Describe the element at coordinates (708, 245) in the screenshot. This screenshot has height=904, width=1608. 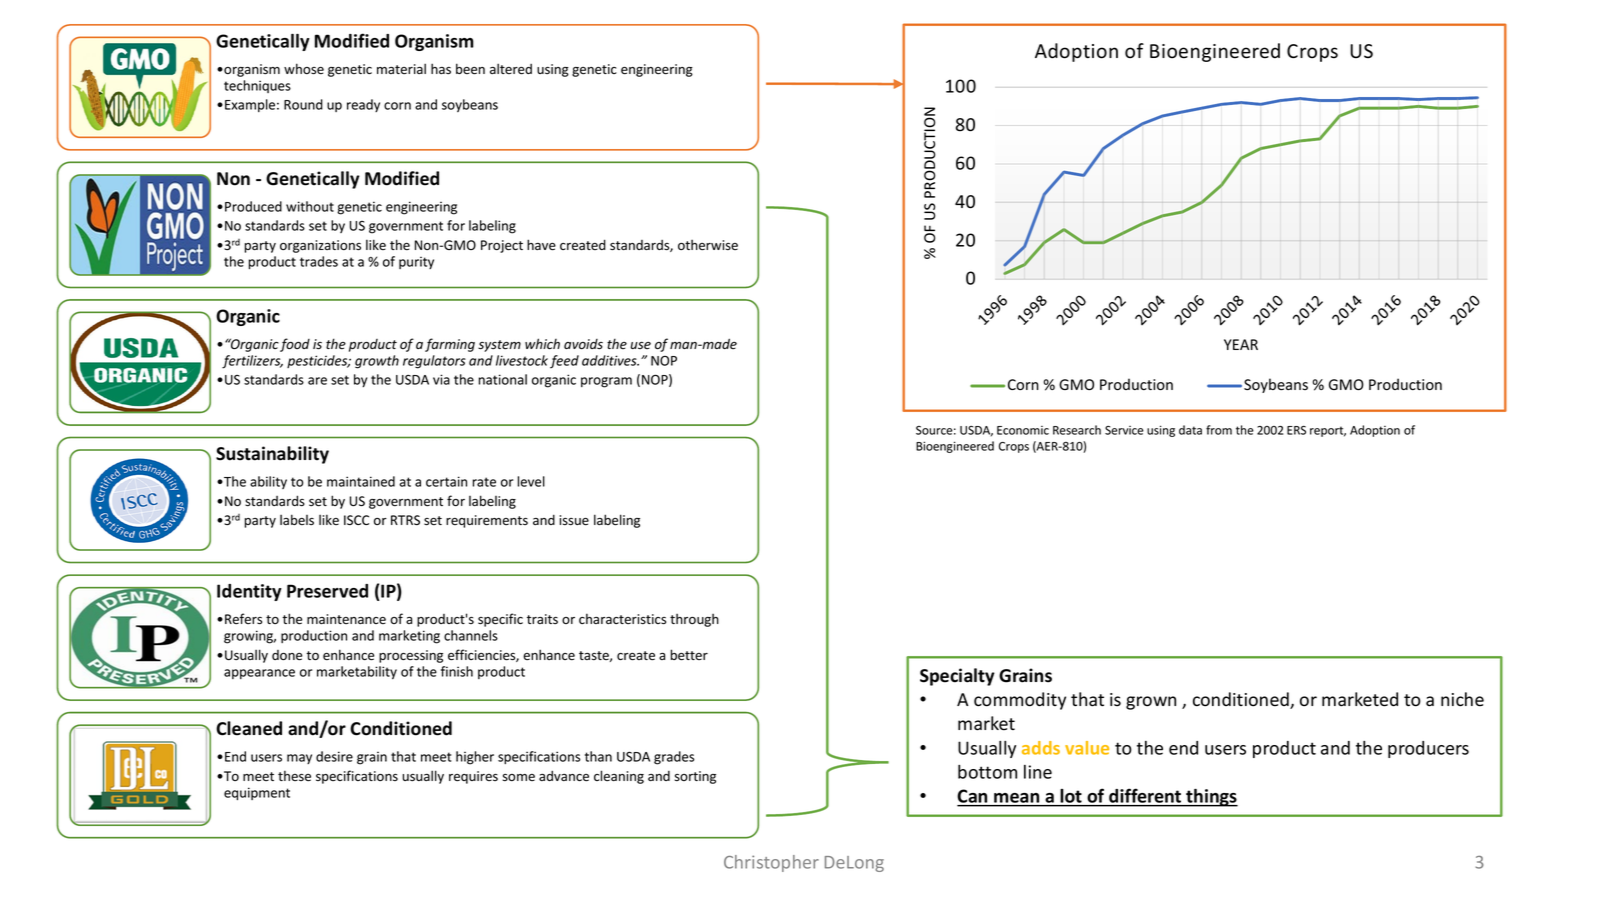
I see `otherwise` at that location.
